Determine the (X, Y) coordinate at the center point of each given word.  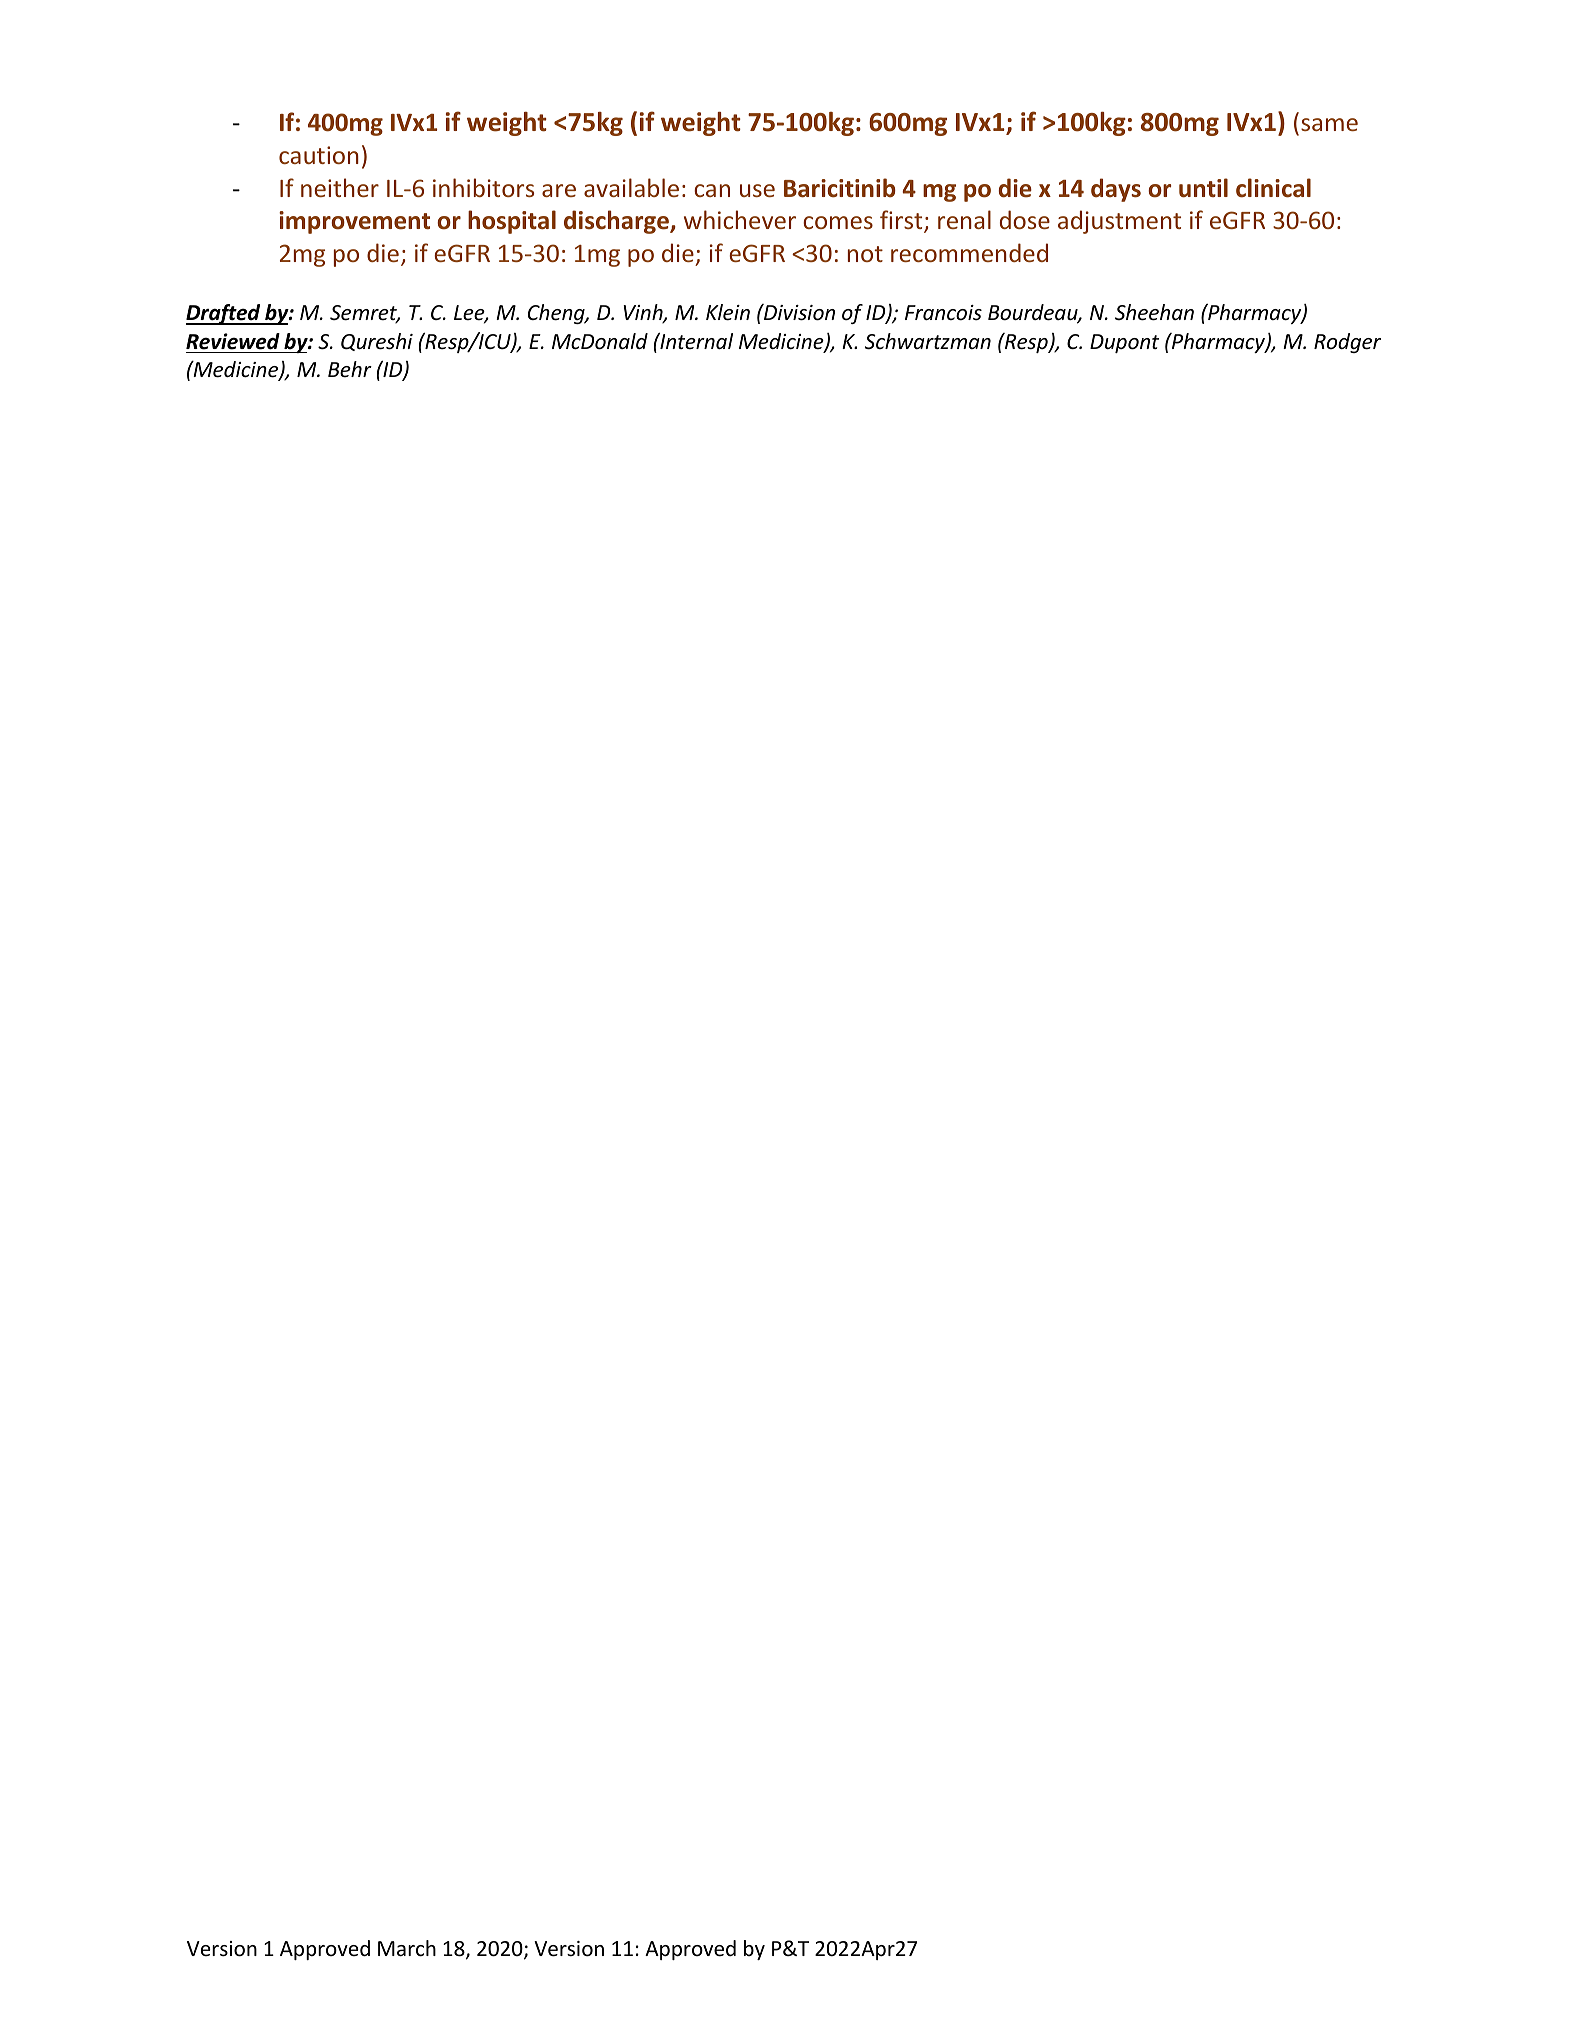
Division (798, 312)
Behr (350, 369)
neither (340, 187)
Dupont (1124, 343)
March (407, 1948)
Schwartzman (928, 341)
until (1203, 188)
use (757, 190)
